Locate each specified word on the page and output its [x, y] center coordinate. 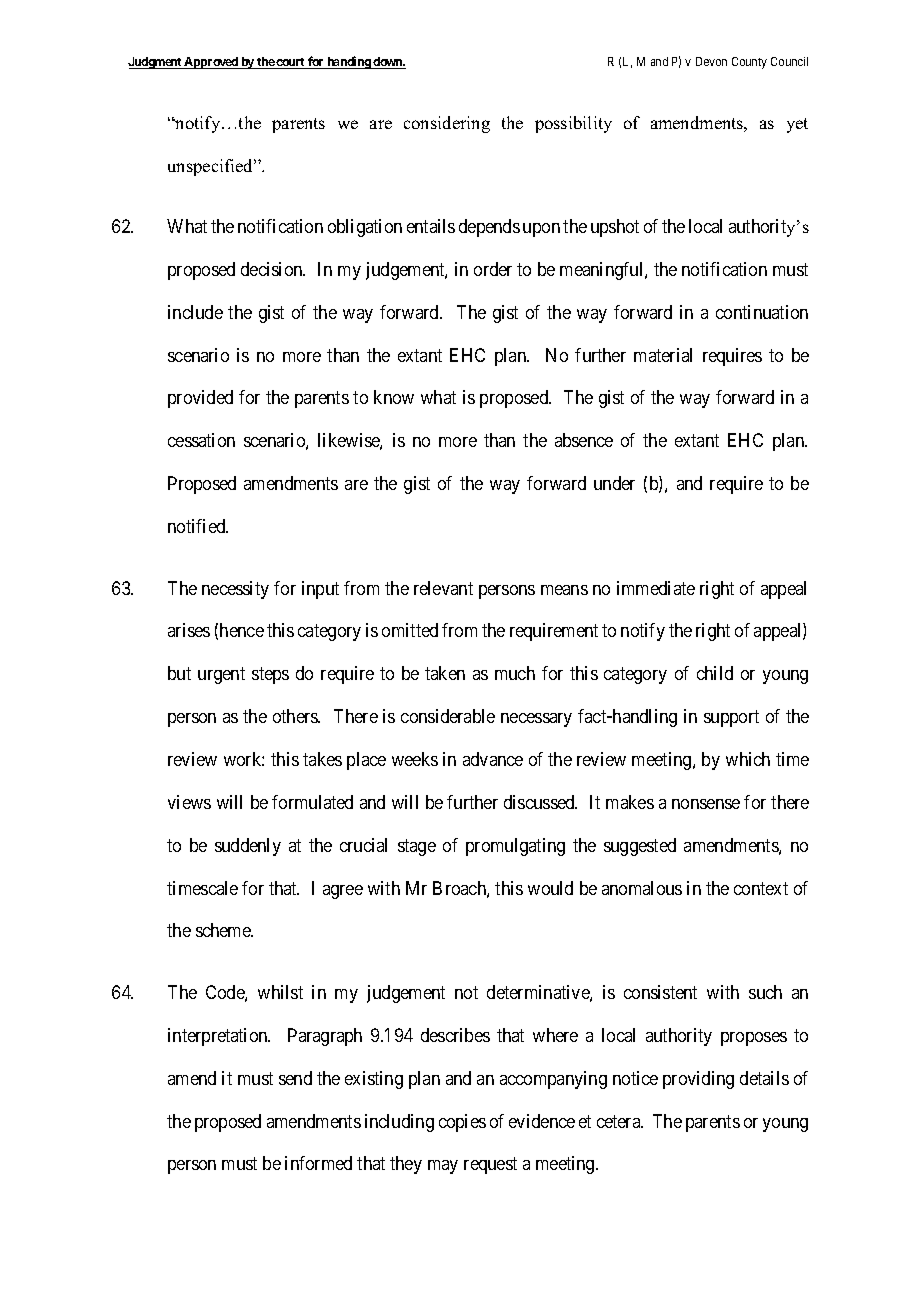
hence [242, 630]
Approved [211, 63]
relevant [443, 588]
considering [447, 124]
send [295, 1078]
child [715, 673]
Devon [711, 61]
